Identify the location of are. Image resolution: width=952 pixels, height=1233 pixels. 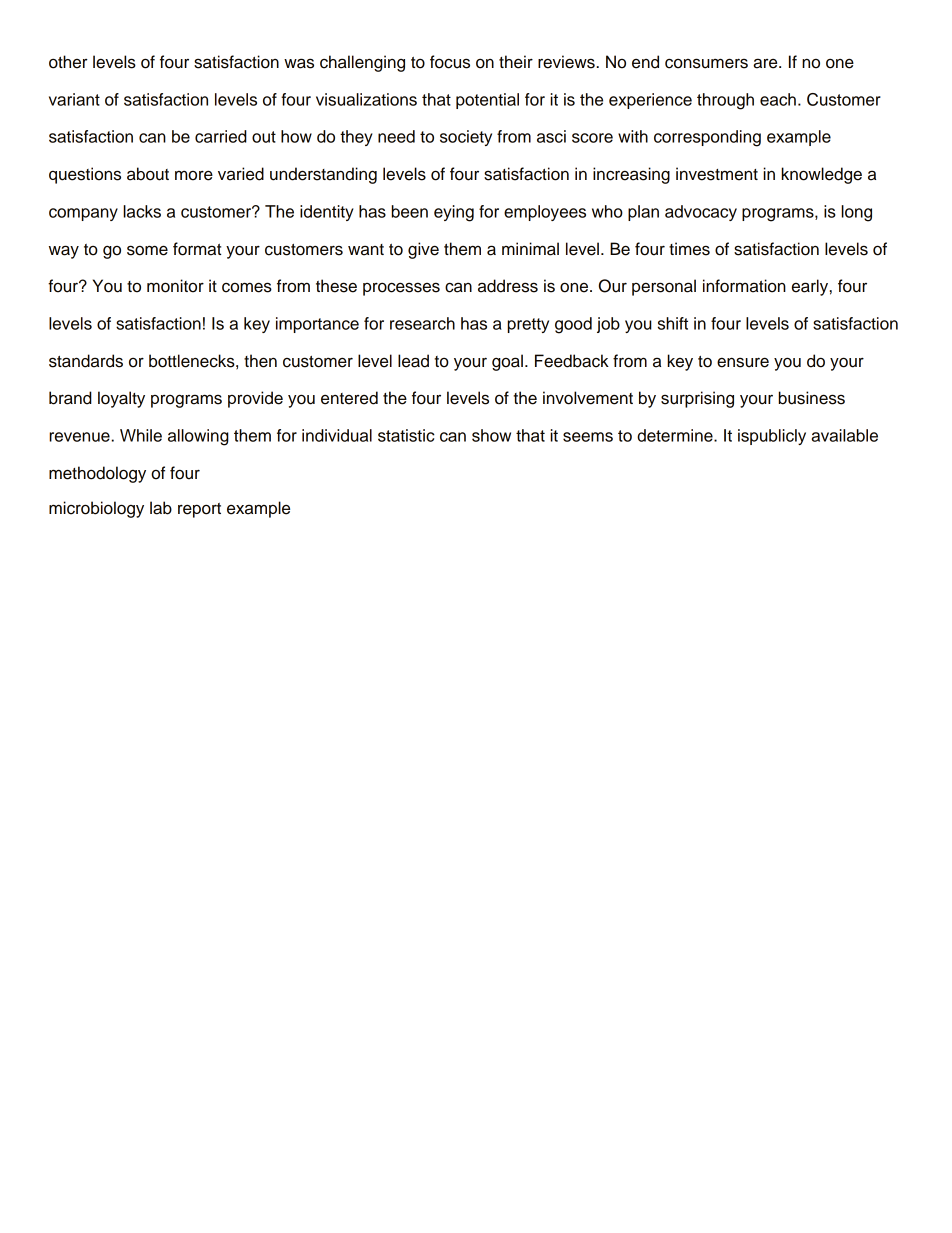
(766, 63).
